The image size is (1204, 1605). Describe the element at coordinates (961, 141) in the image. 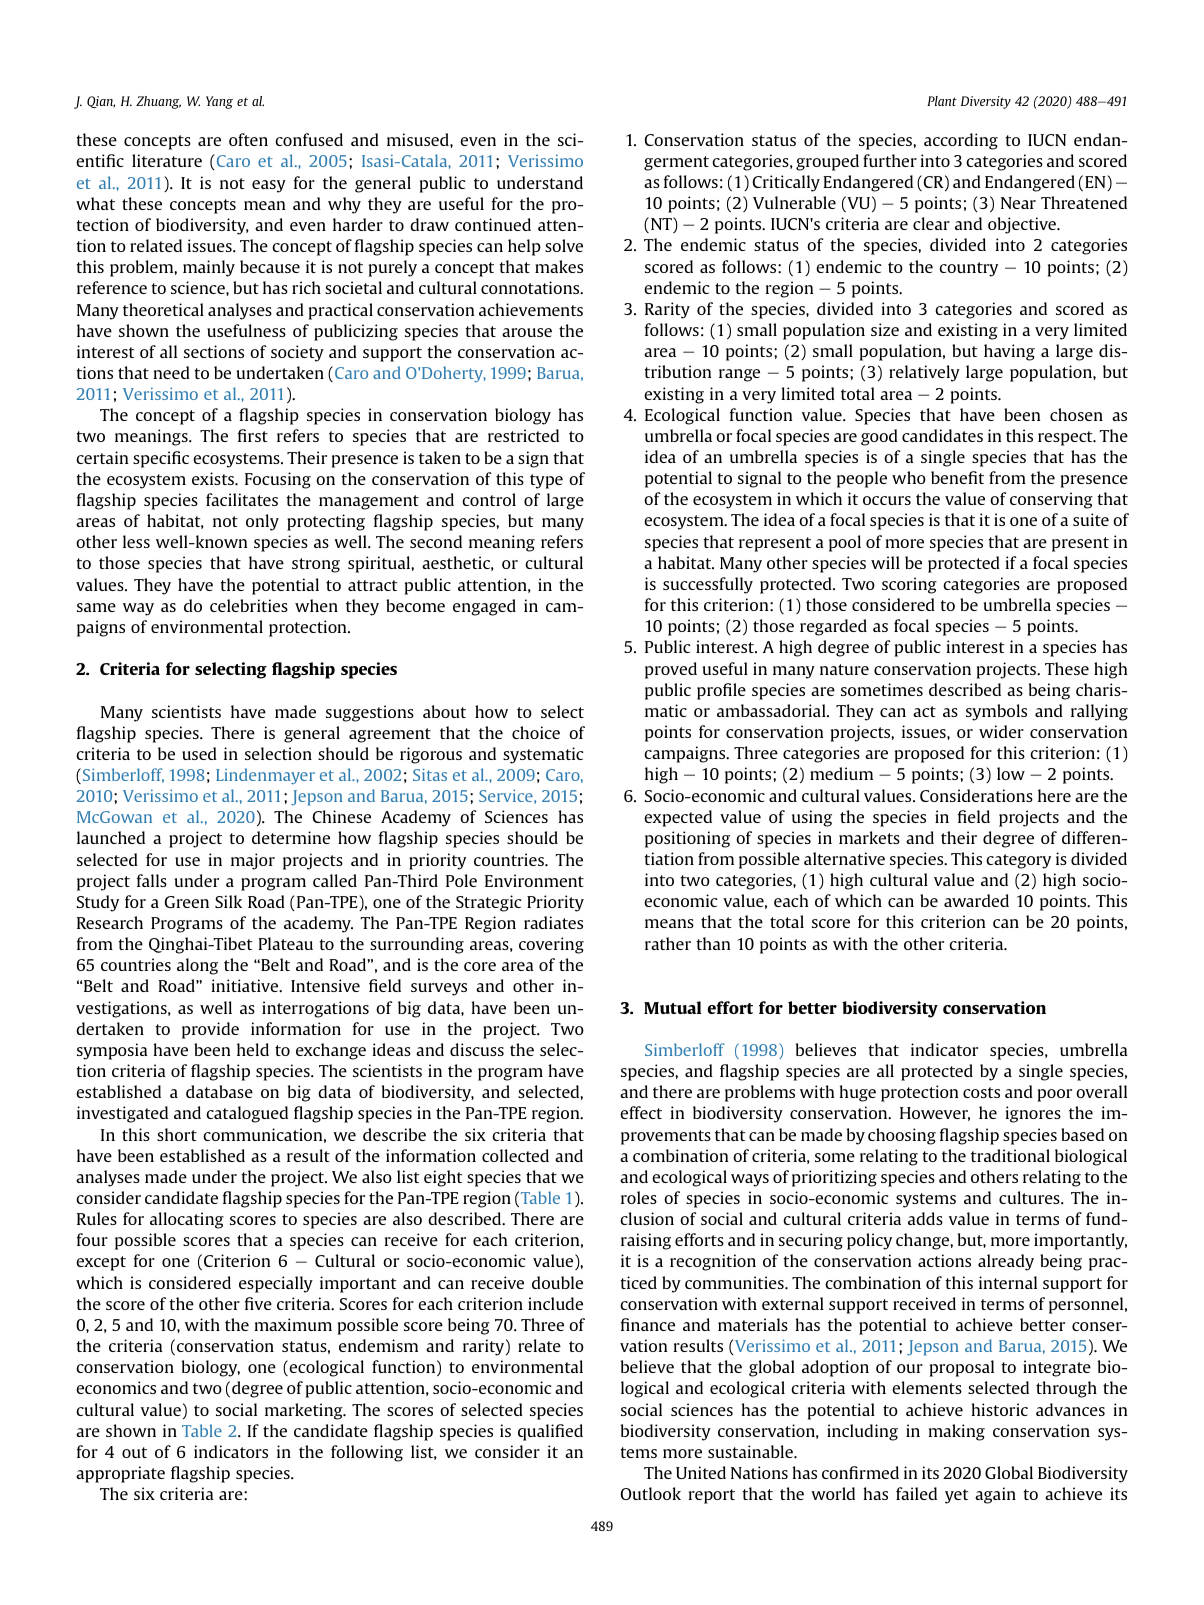

I see `according` at that location.
